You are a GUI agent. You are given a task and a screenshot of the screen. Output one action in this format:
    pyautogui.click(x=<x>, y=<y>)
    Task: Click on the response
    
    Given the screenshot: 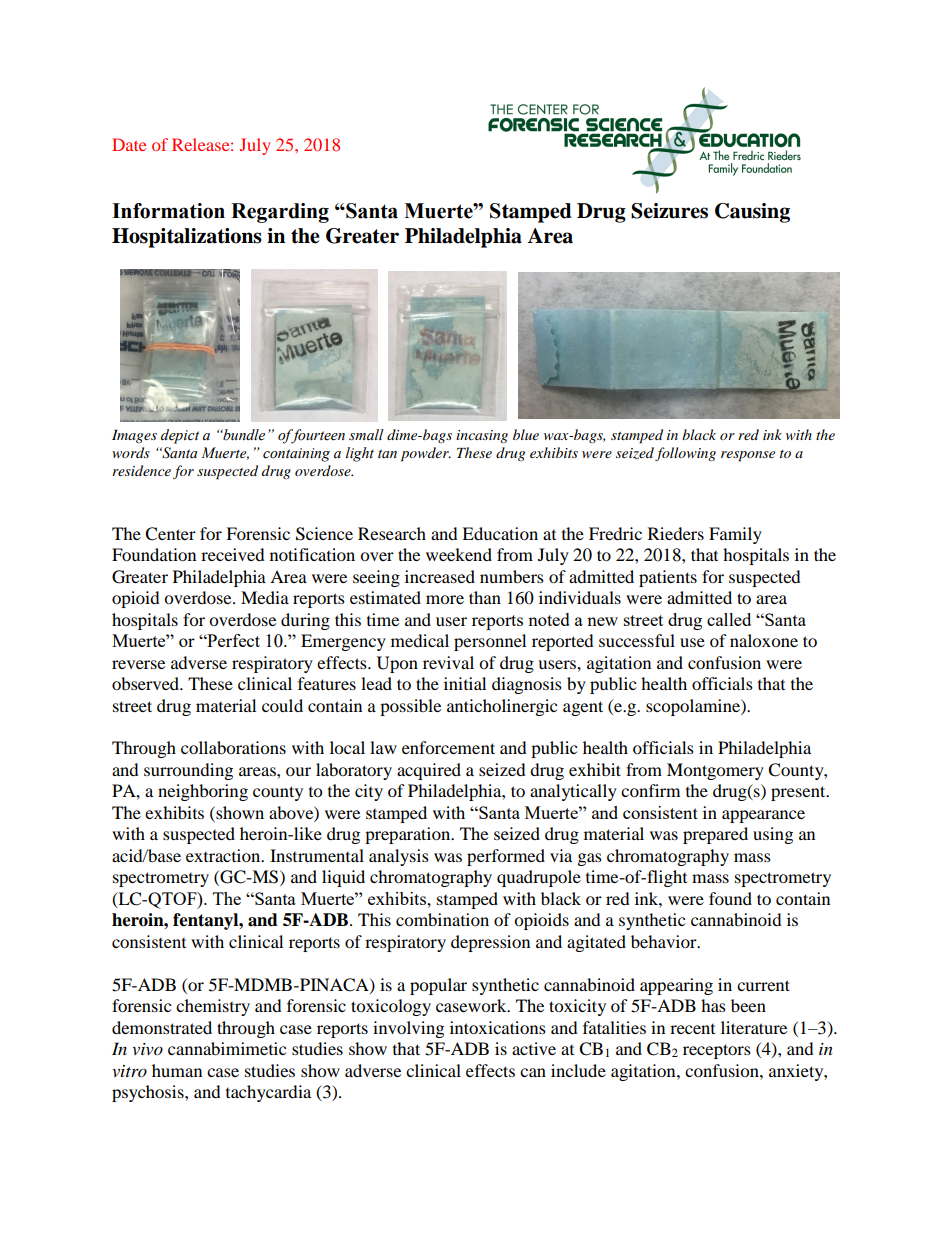 What is the action you would take?
    pyautogui.click(x=748, y=456)
